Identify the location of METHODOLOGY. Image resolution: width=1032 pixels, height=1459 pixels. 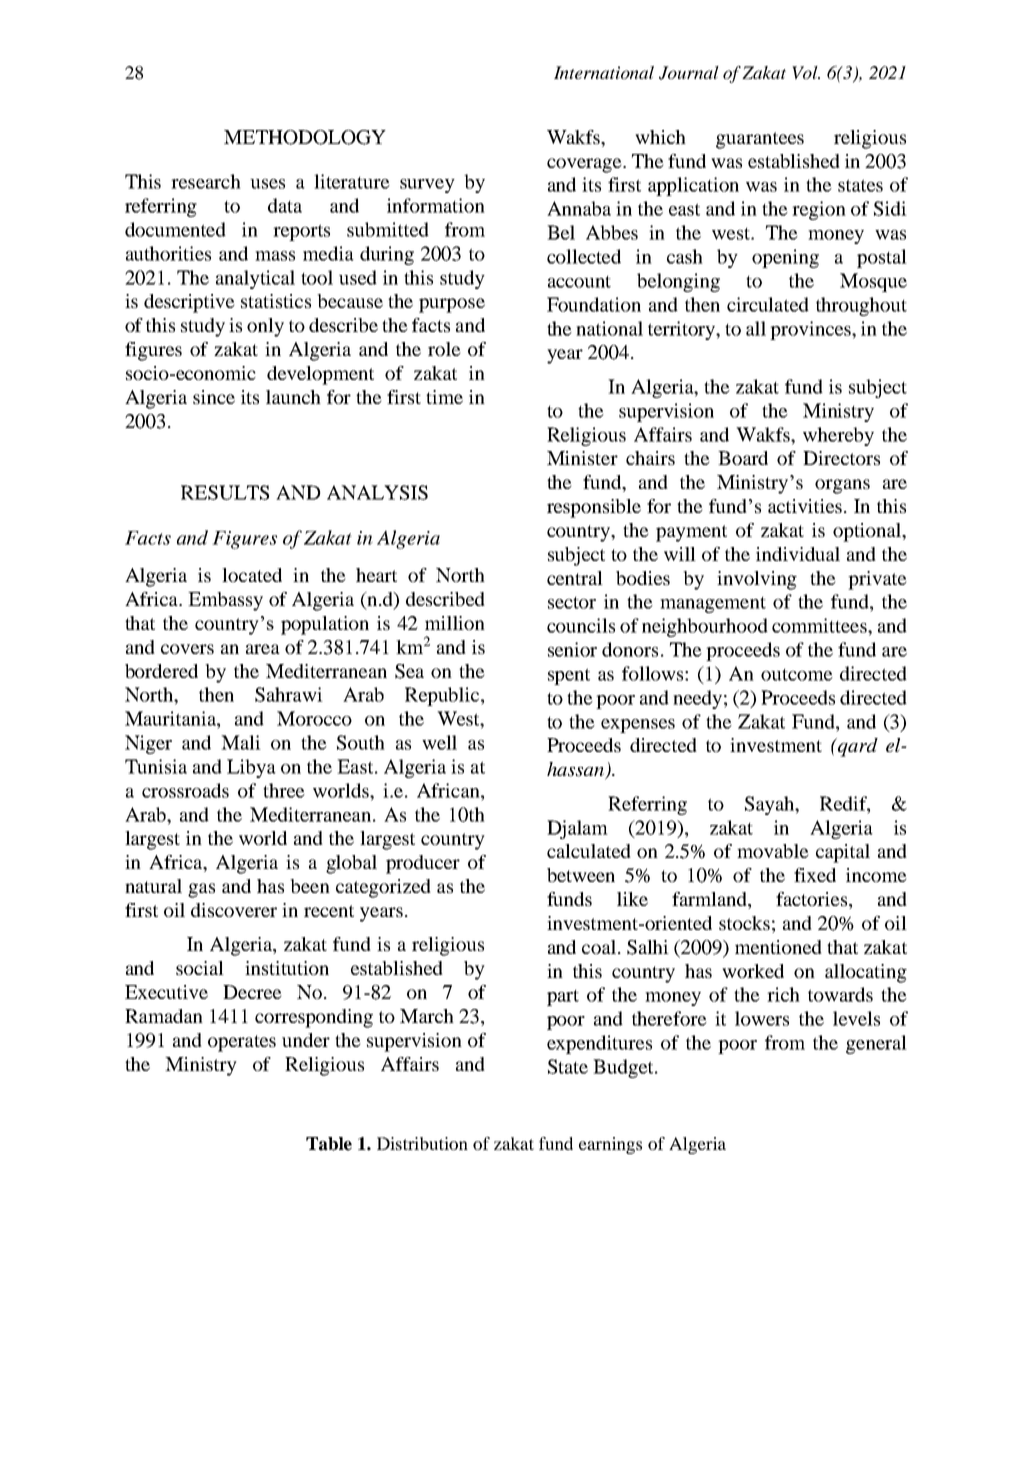
(305, 137).
